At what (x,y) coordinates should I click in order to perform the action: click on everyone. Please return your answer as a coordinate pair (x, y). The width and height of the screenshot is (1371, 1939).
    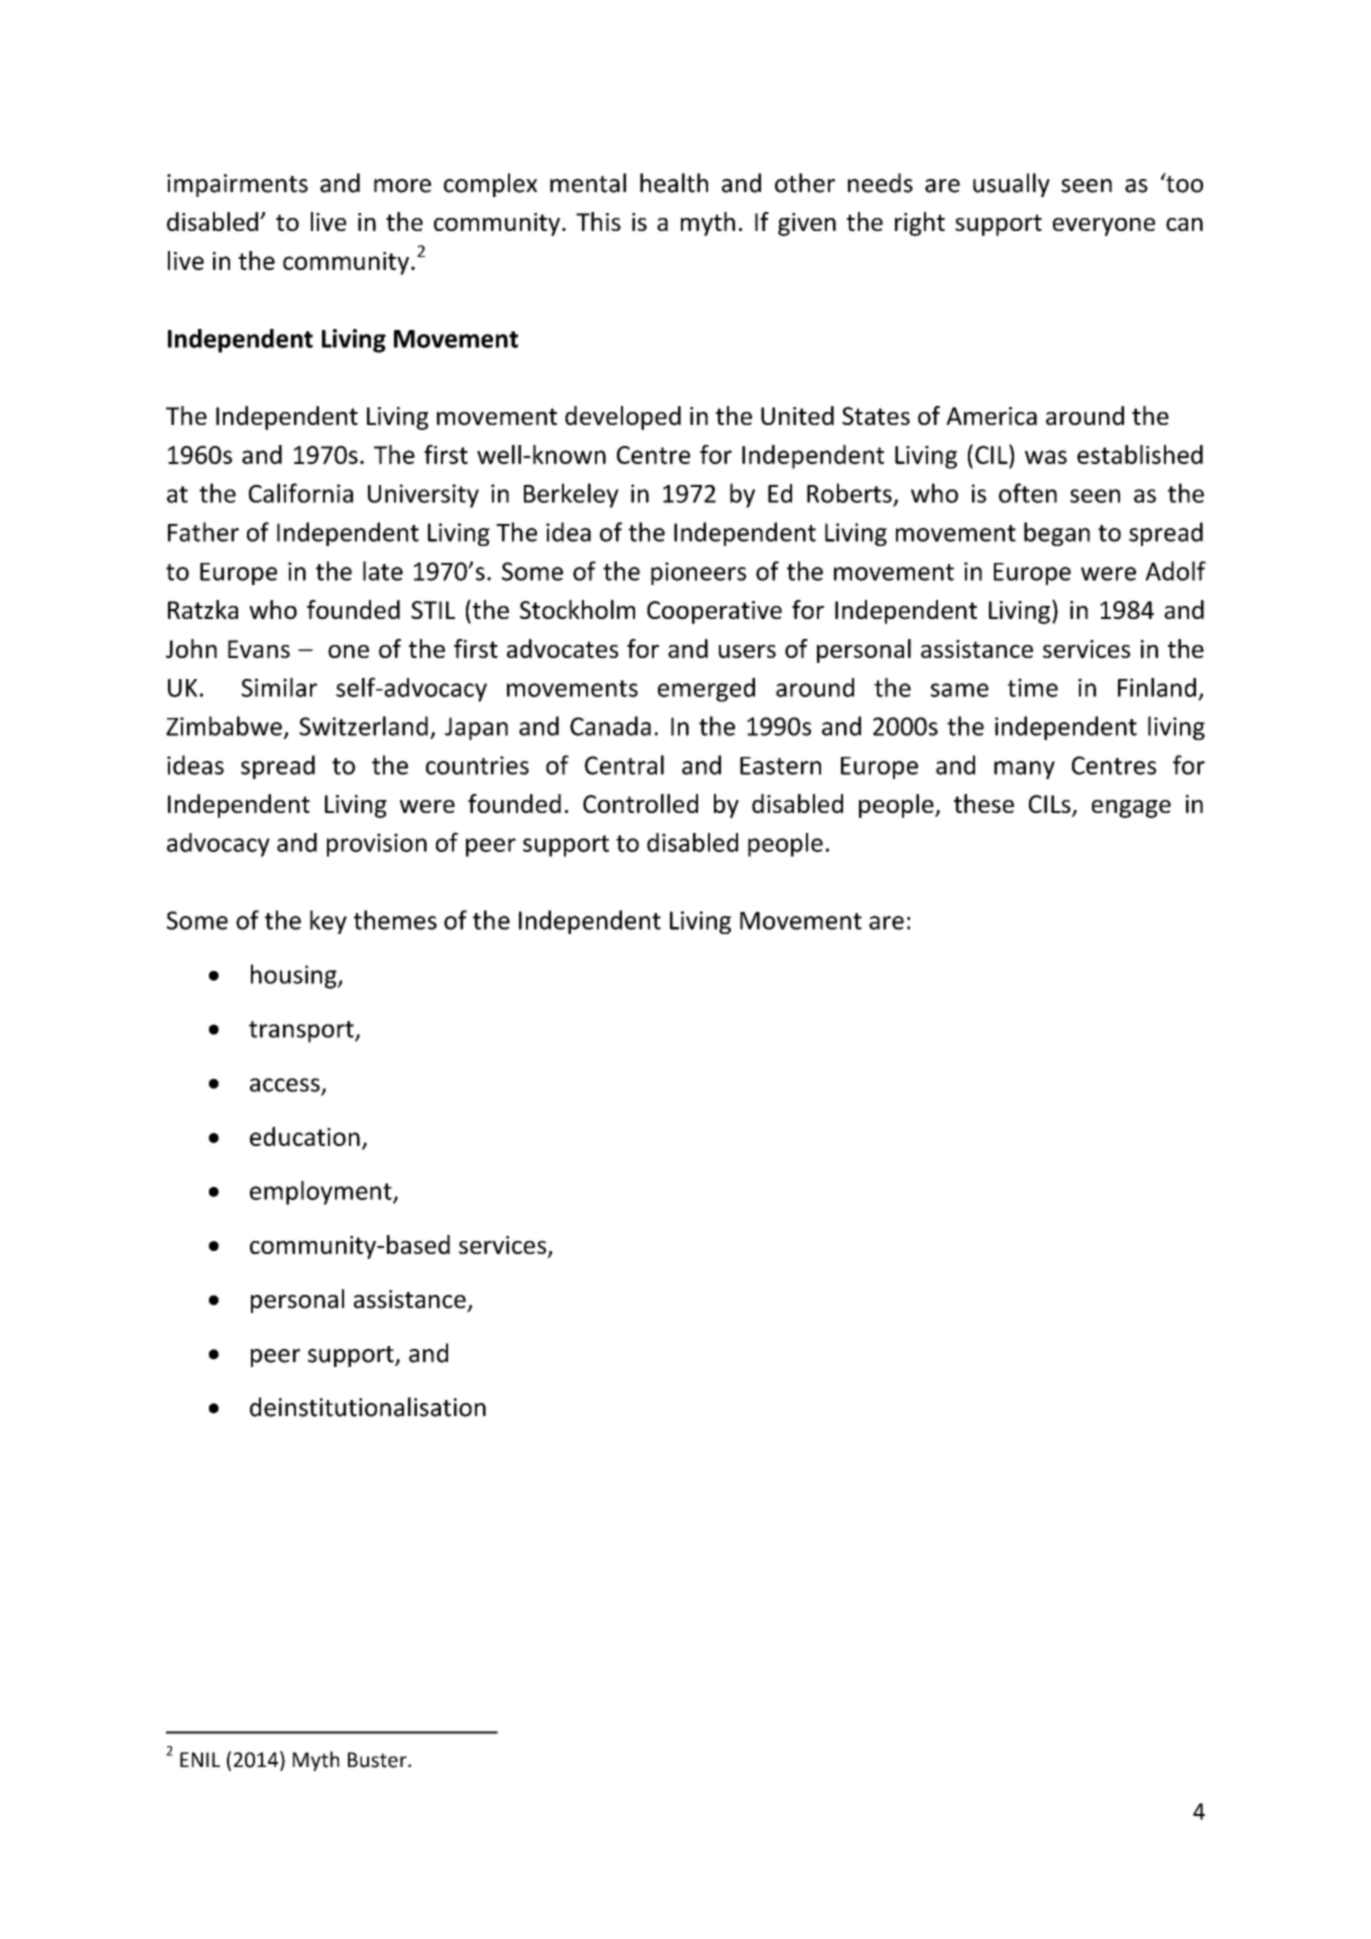
    Looking at the image, I should click on (1104, 227).
